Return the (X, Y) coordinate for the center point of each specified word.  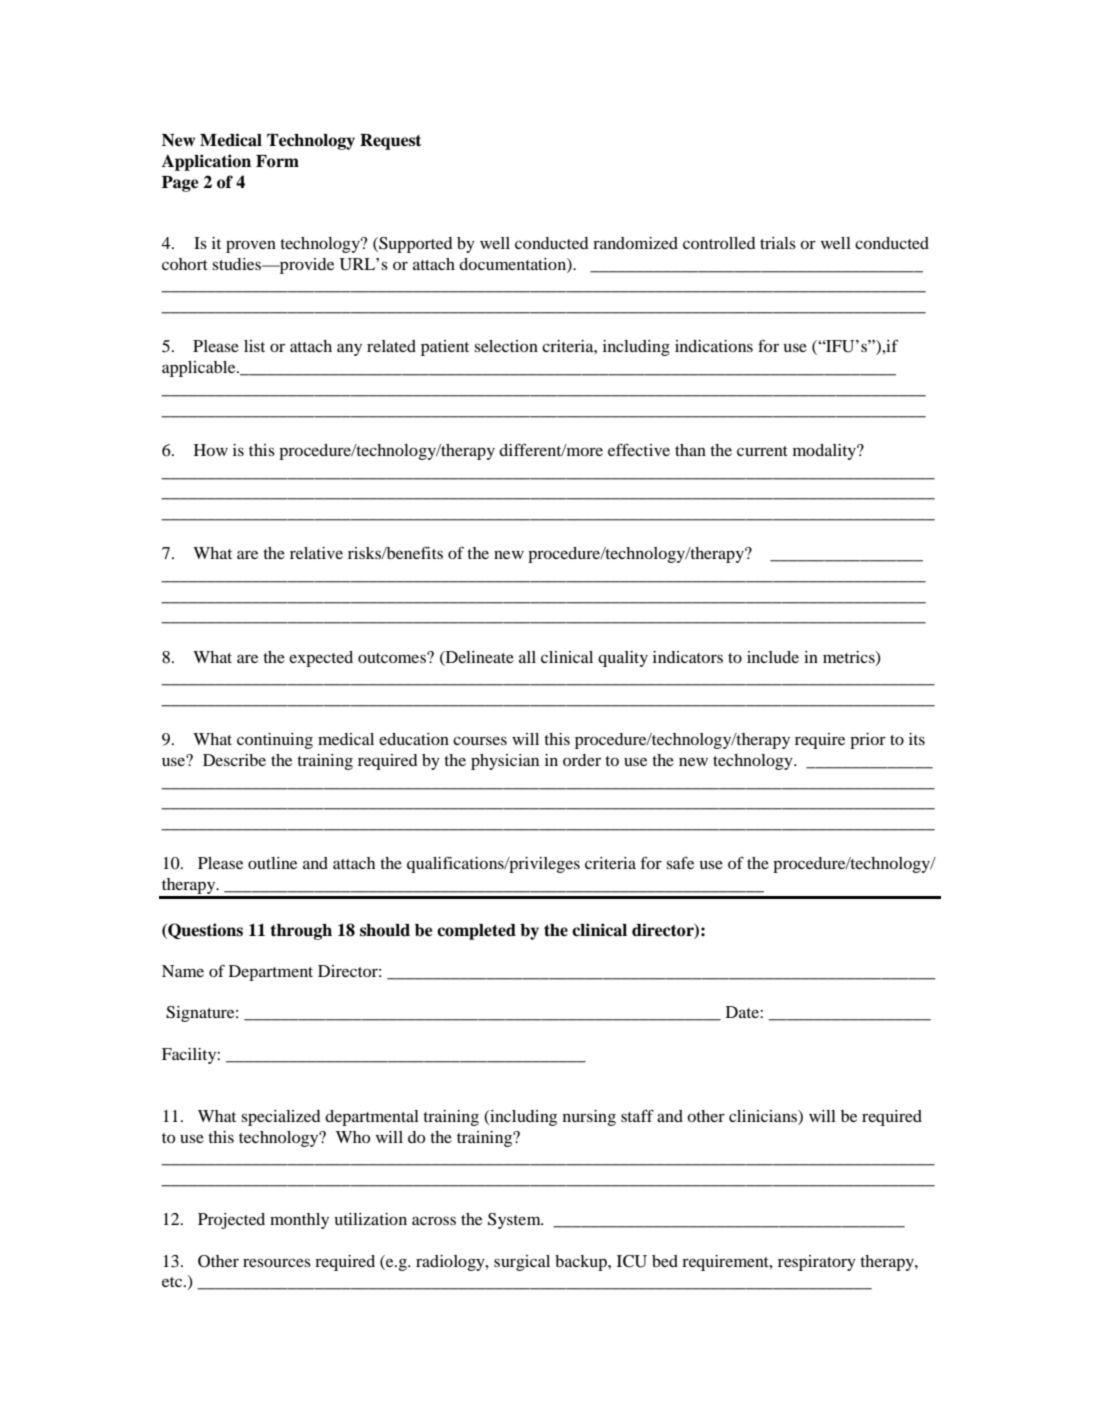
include (773, 657)
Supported (414, 245)
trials (778, 243)
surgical (522, 1263)
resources (277, 1262)
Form (277, 161)
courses (480, 740)
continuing (275, 741)
